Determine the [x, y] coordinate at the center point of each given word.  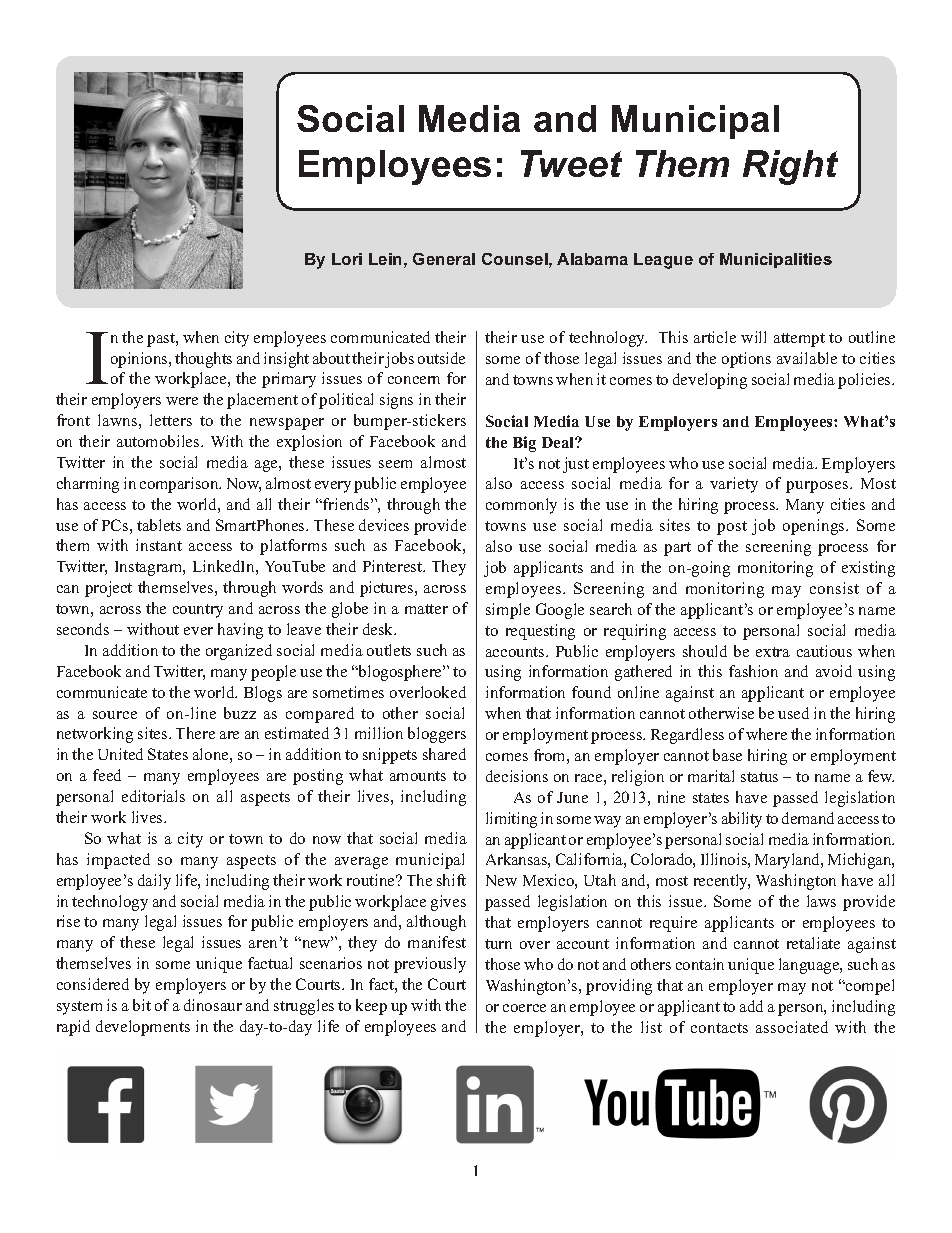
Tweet [571, 163]
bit [142, 1005]
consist [834, 588]
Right [790, 167]
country [198, 611]
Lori [347, 259]
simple [508, 611]
